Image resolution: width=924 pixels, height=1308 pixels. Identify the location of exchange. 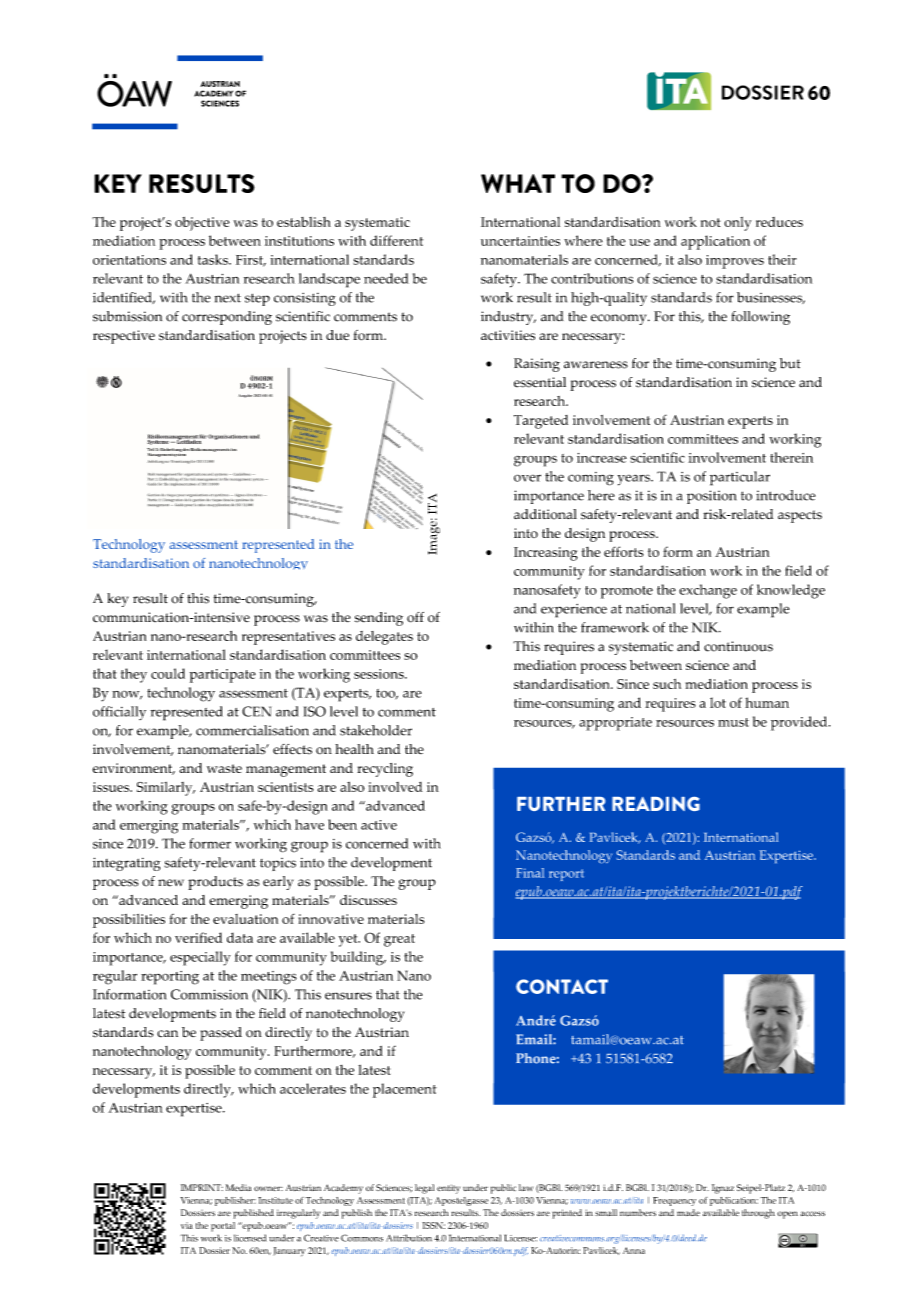
(708, 591).
